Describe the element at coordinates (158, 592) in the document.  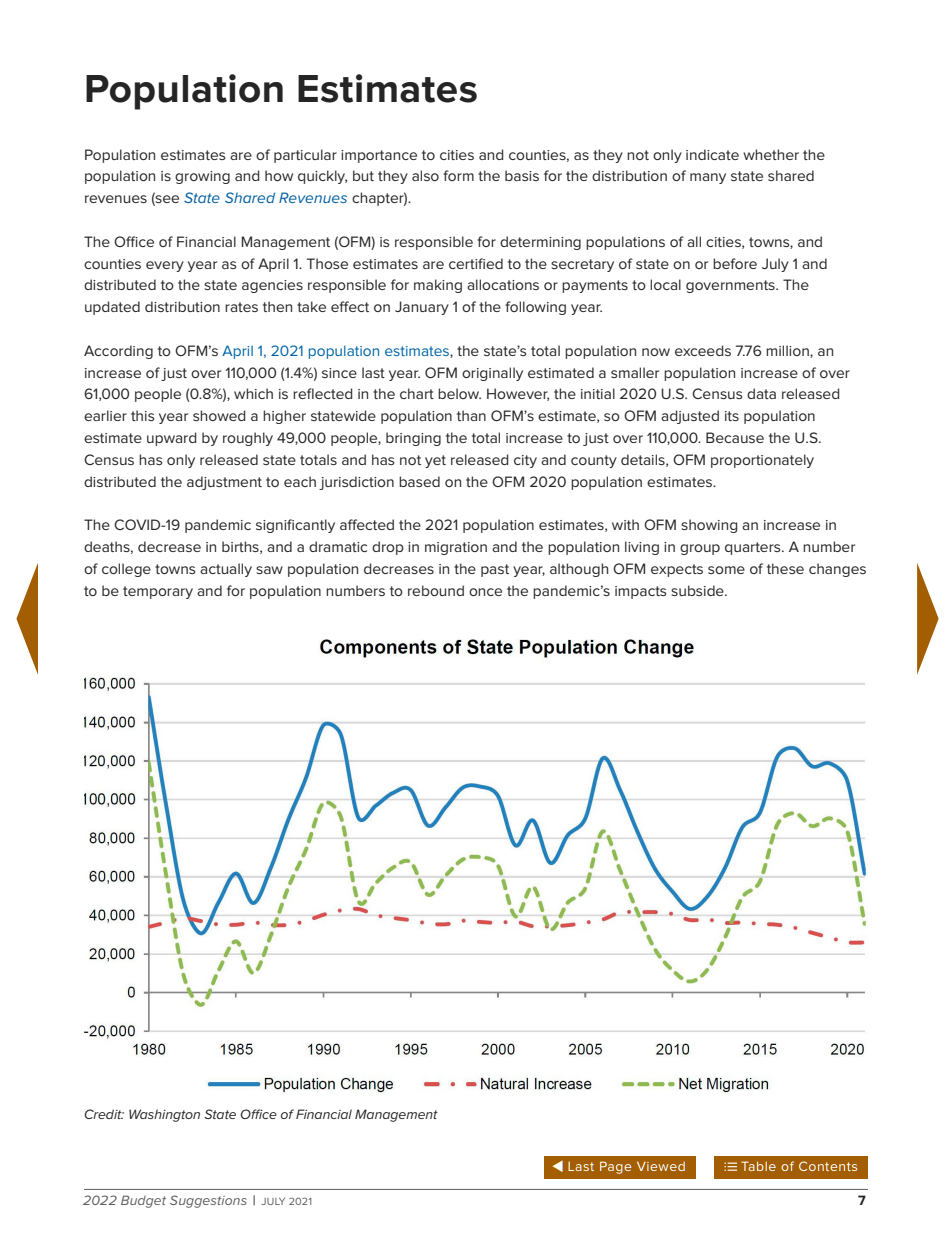
I see `temporary` at that location.
